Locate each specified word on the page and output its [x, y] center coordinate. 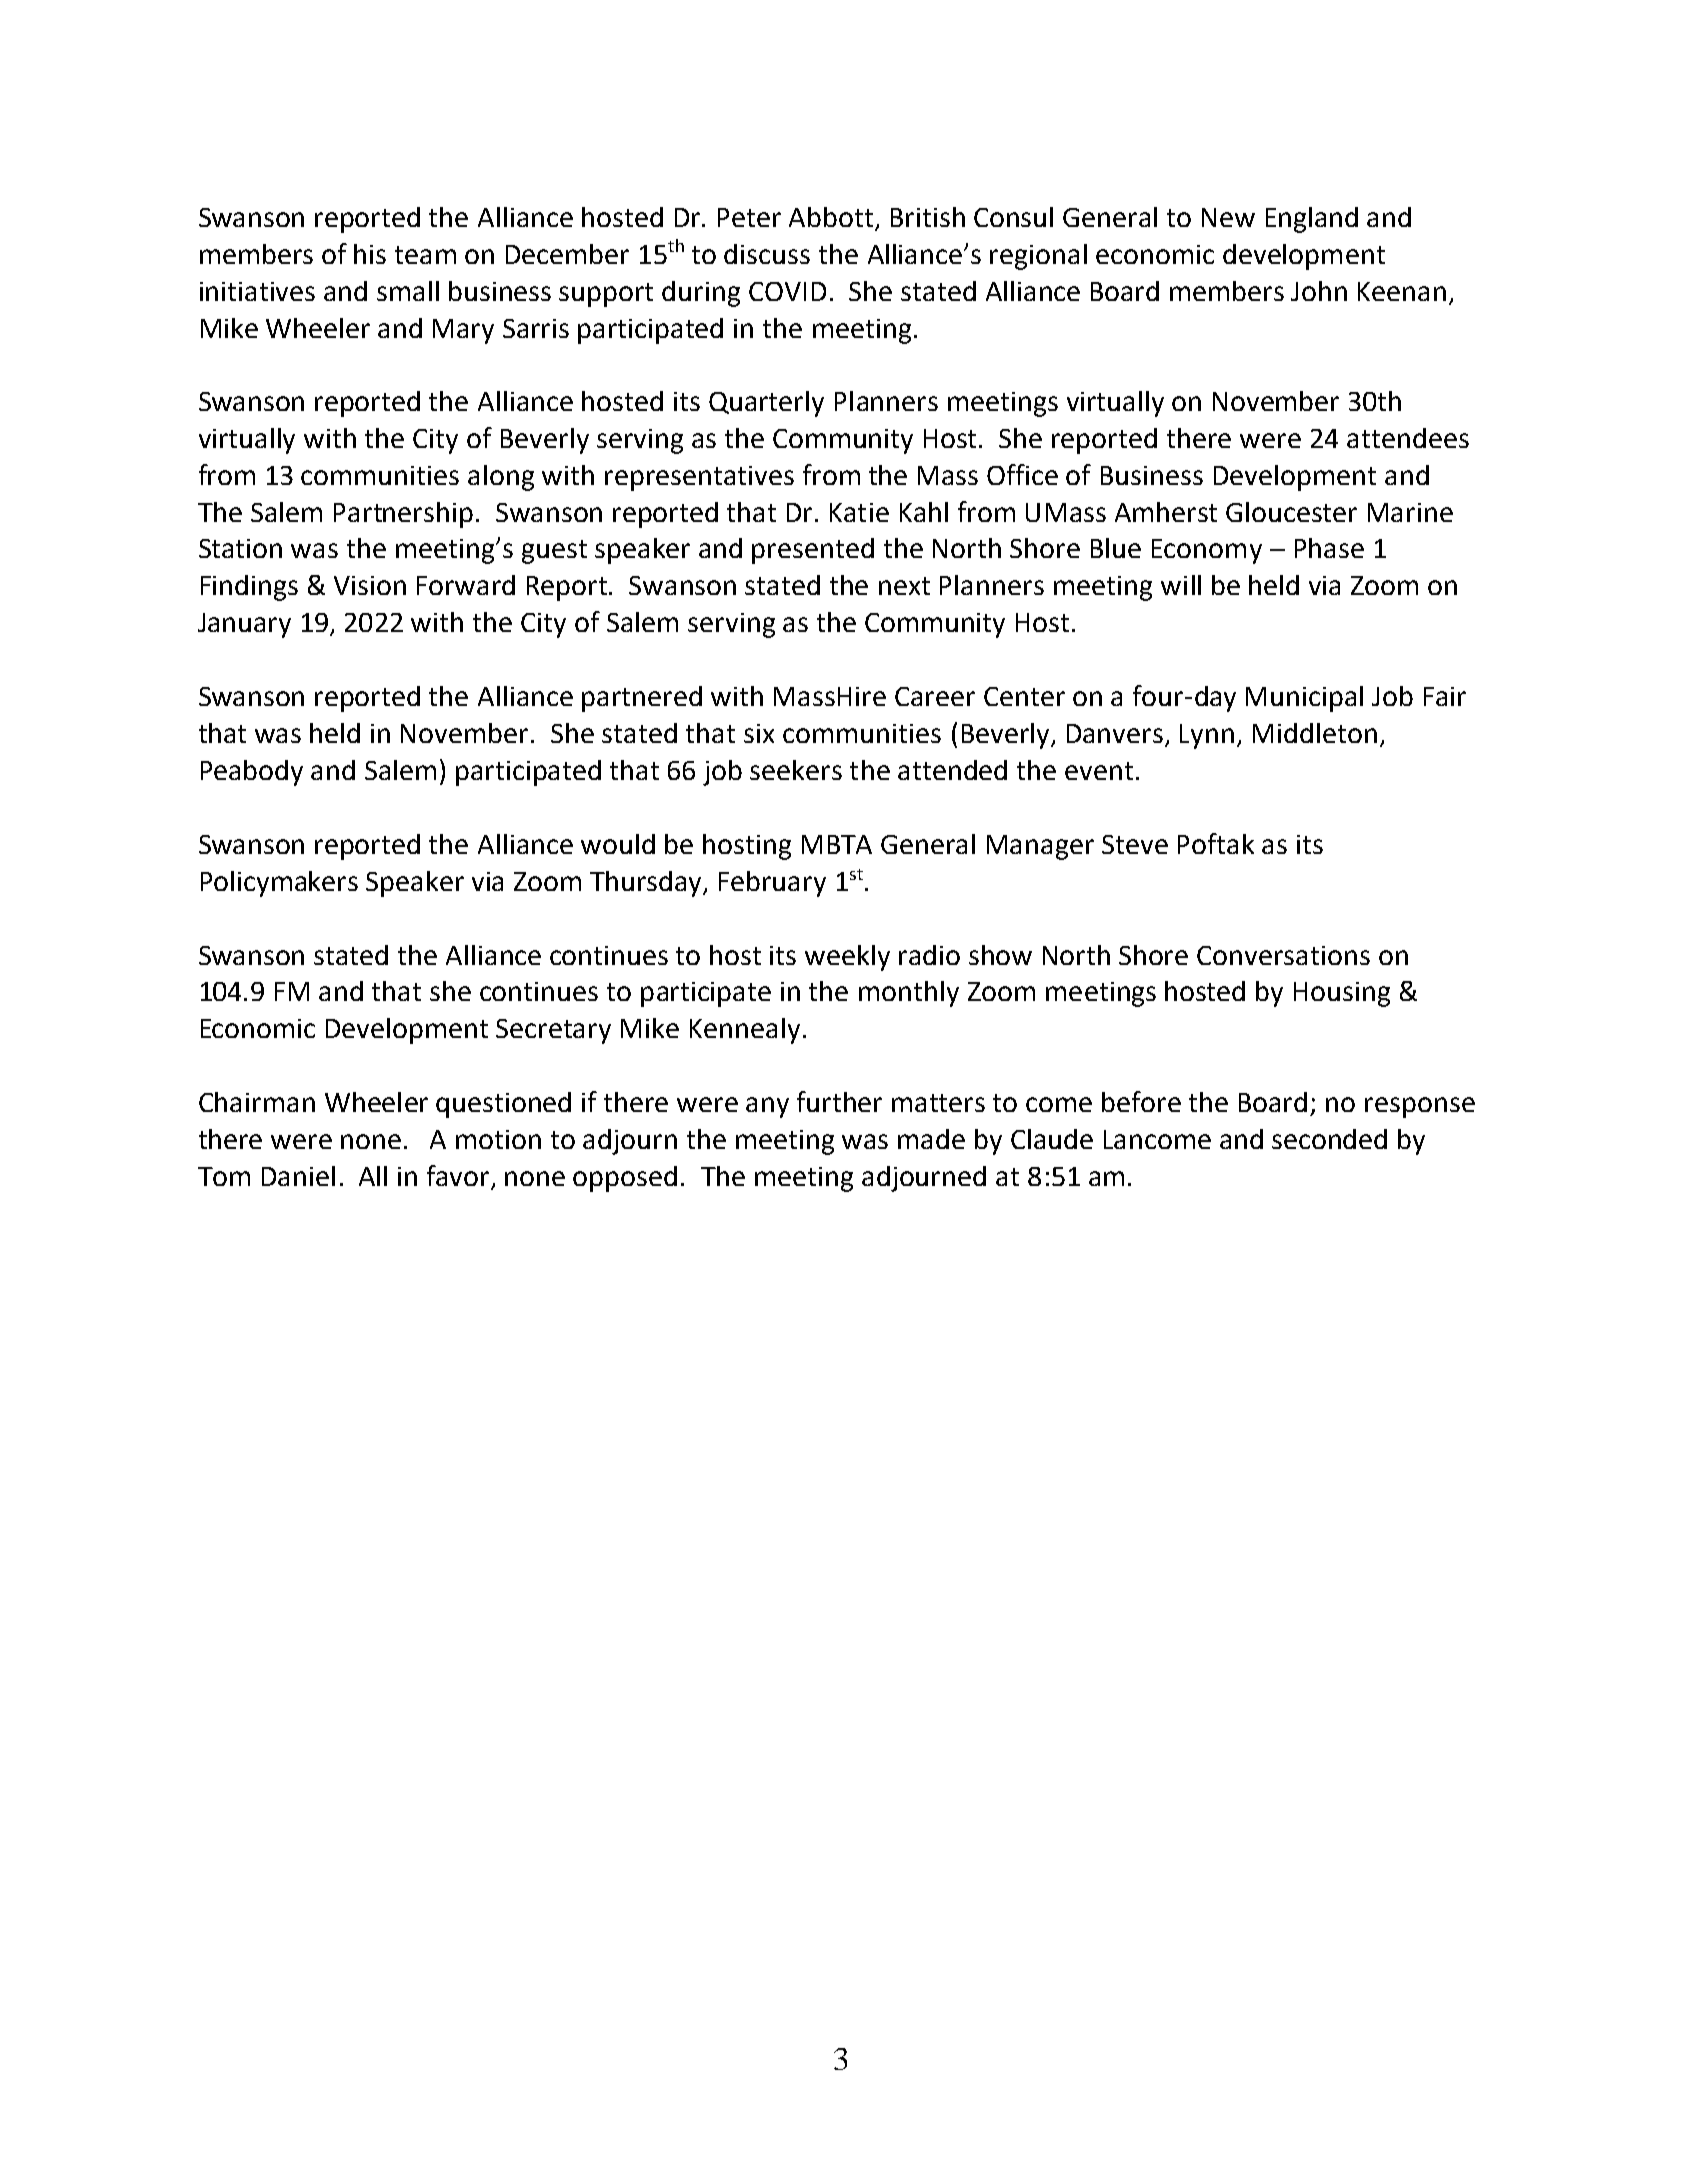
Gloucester [1291, 512]
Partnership [403, 515]
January [244, 625]
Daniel [298, 1176]
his [370, 254]
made [931, 1139]
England [1312, 220]
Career [935, 696]
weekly [847, 958]
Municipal [1304, 699]
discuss [767, 254]
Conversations [1283, 955]
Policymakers [279, 884]
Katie [859, 512]
